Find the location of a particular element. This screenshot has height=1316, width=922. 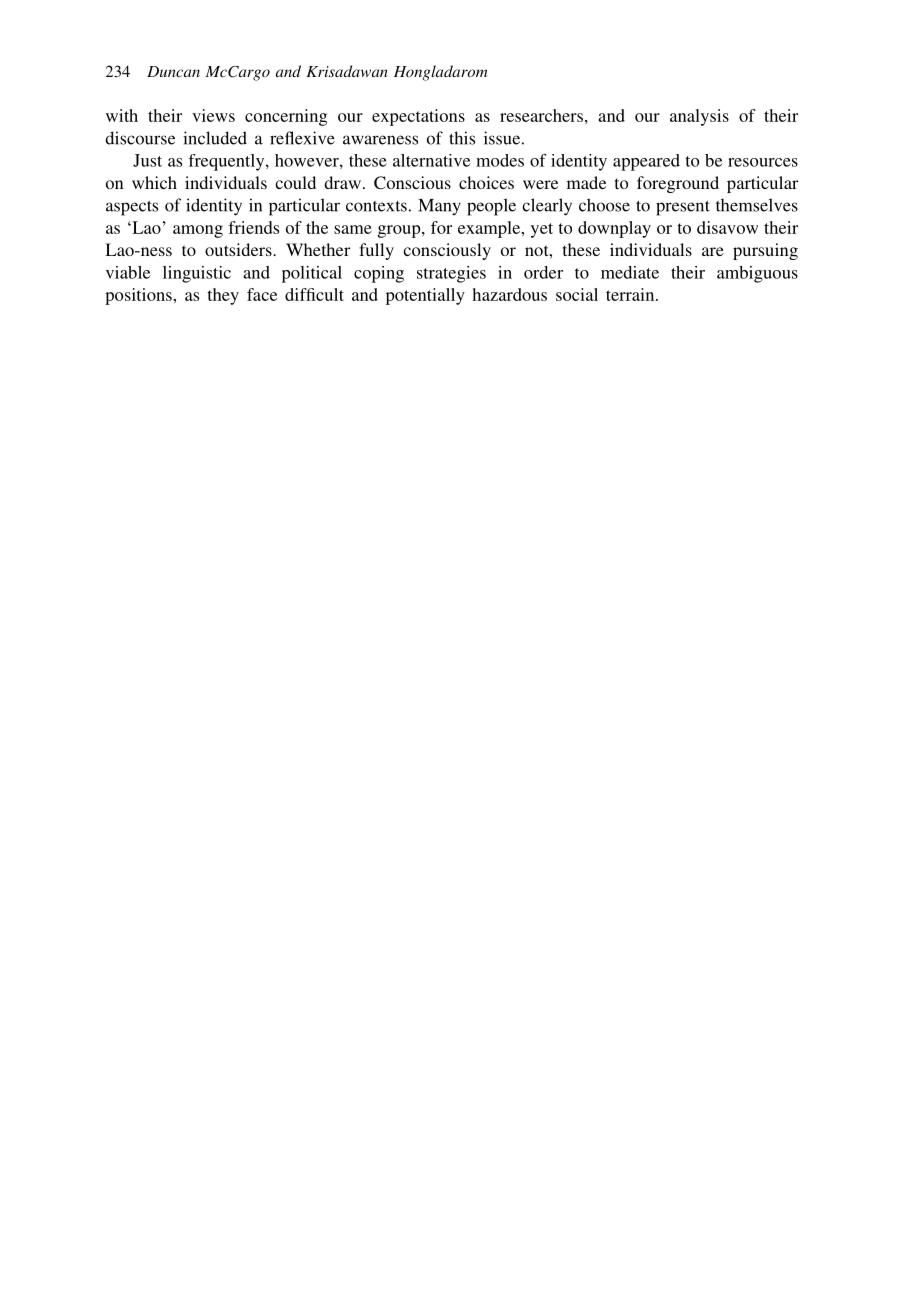

choices is located at coordinates (486, 182).
